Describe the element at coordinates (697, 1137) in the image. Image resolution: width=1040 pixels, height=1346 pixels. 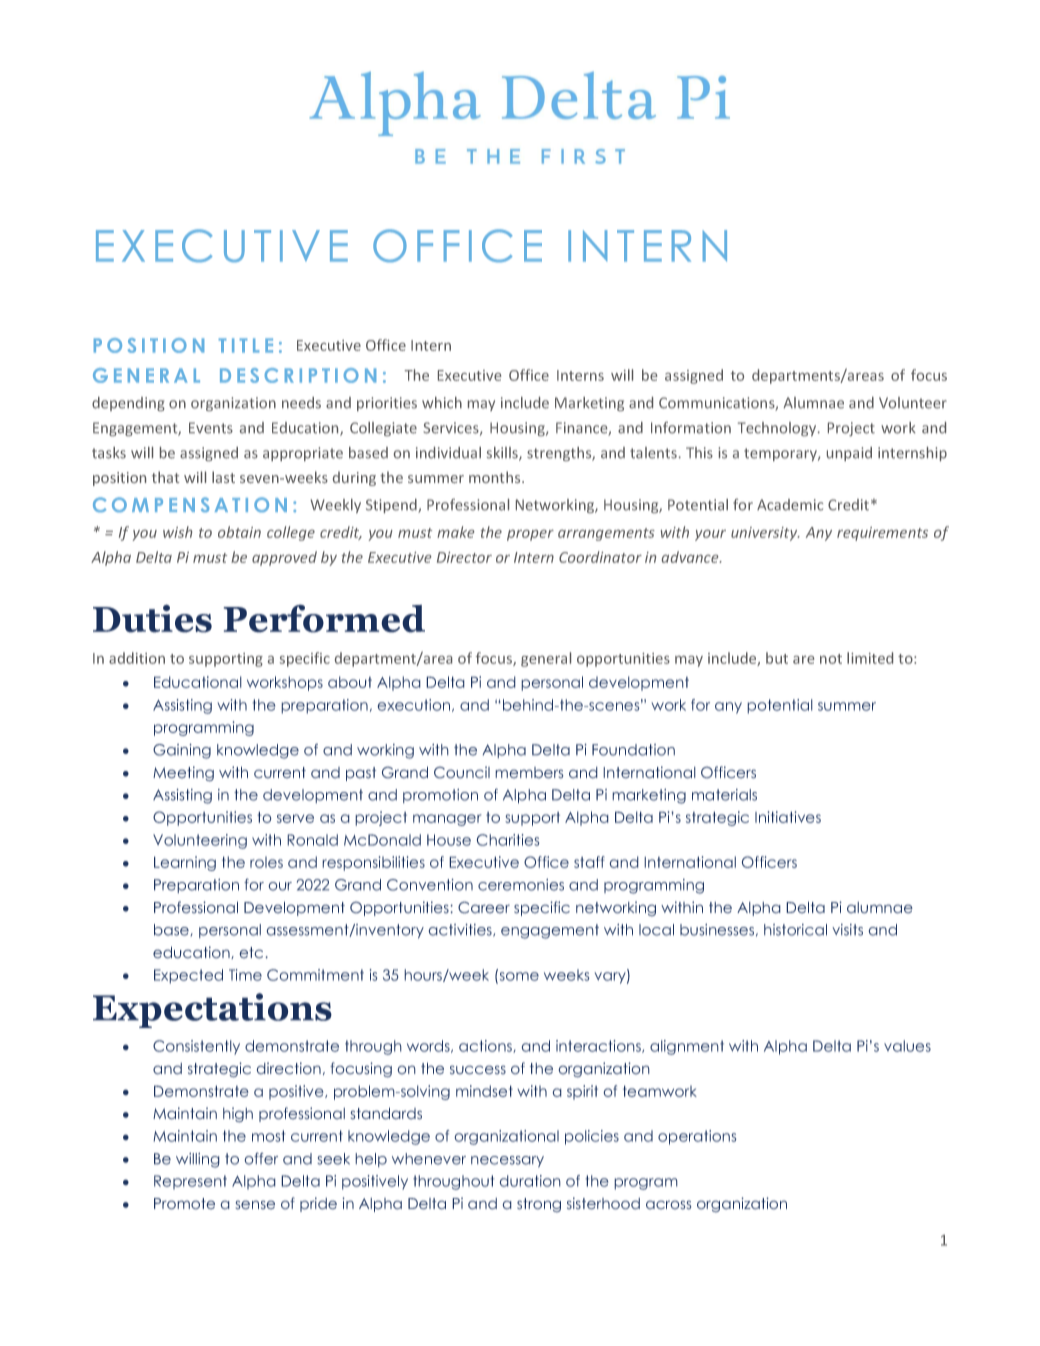
I see `operations` at that location.
